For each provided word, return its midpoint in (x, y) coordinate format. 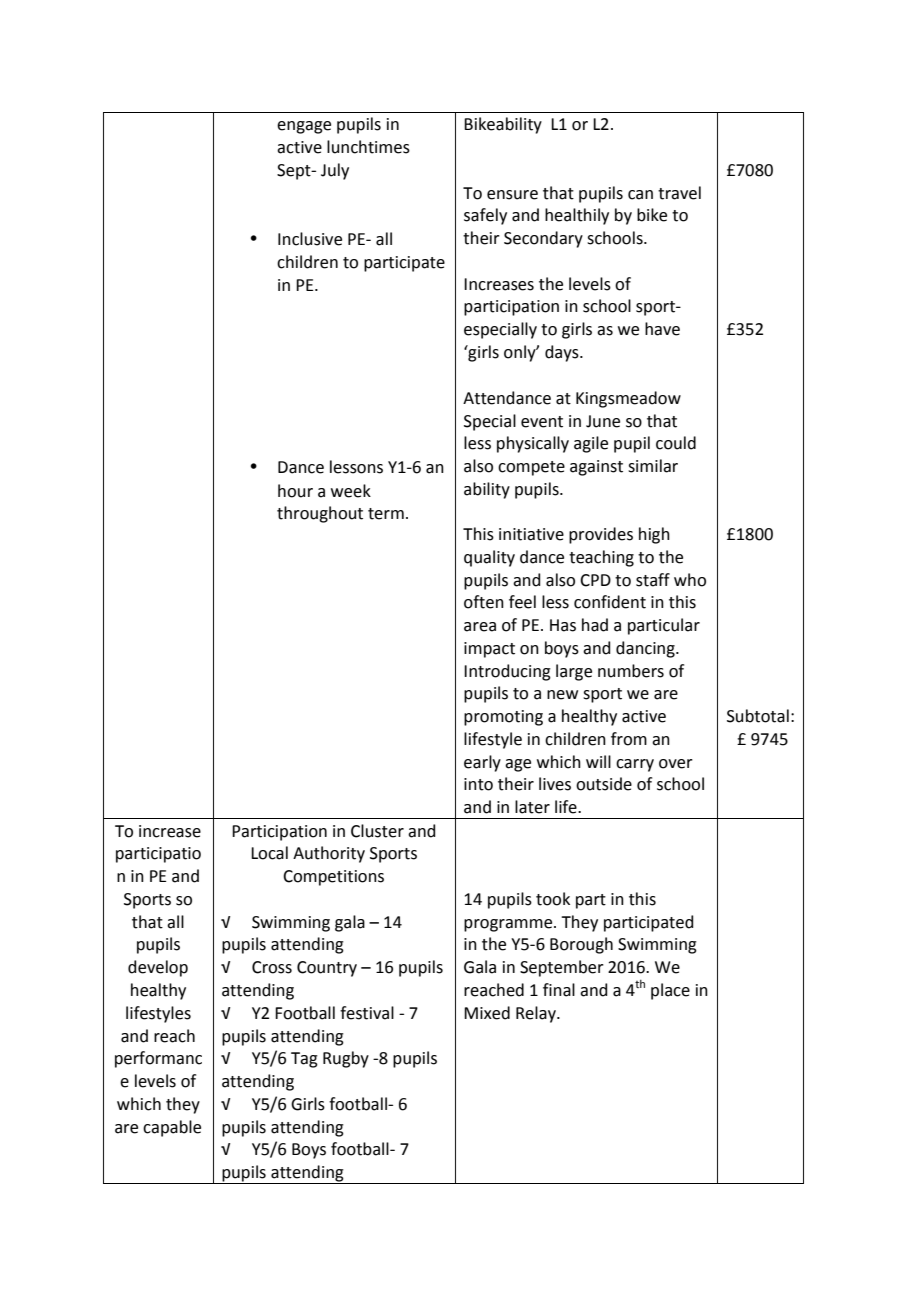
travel (679, 193)
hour (295, 491)
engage (304, 127)
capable (172, 1128)
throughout (320, 514)
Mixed (487, 1013)
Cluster (377, 831)
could (676, 443)
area (480, 627)
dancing (646, 649)
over (676, 764)
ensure (512, 195)
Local (269, 853)
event (542, 422)
